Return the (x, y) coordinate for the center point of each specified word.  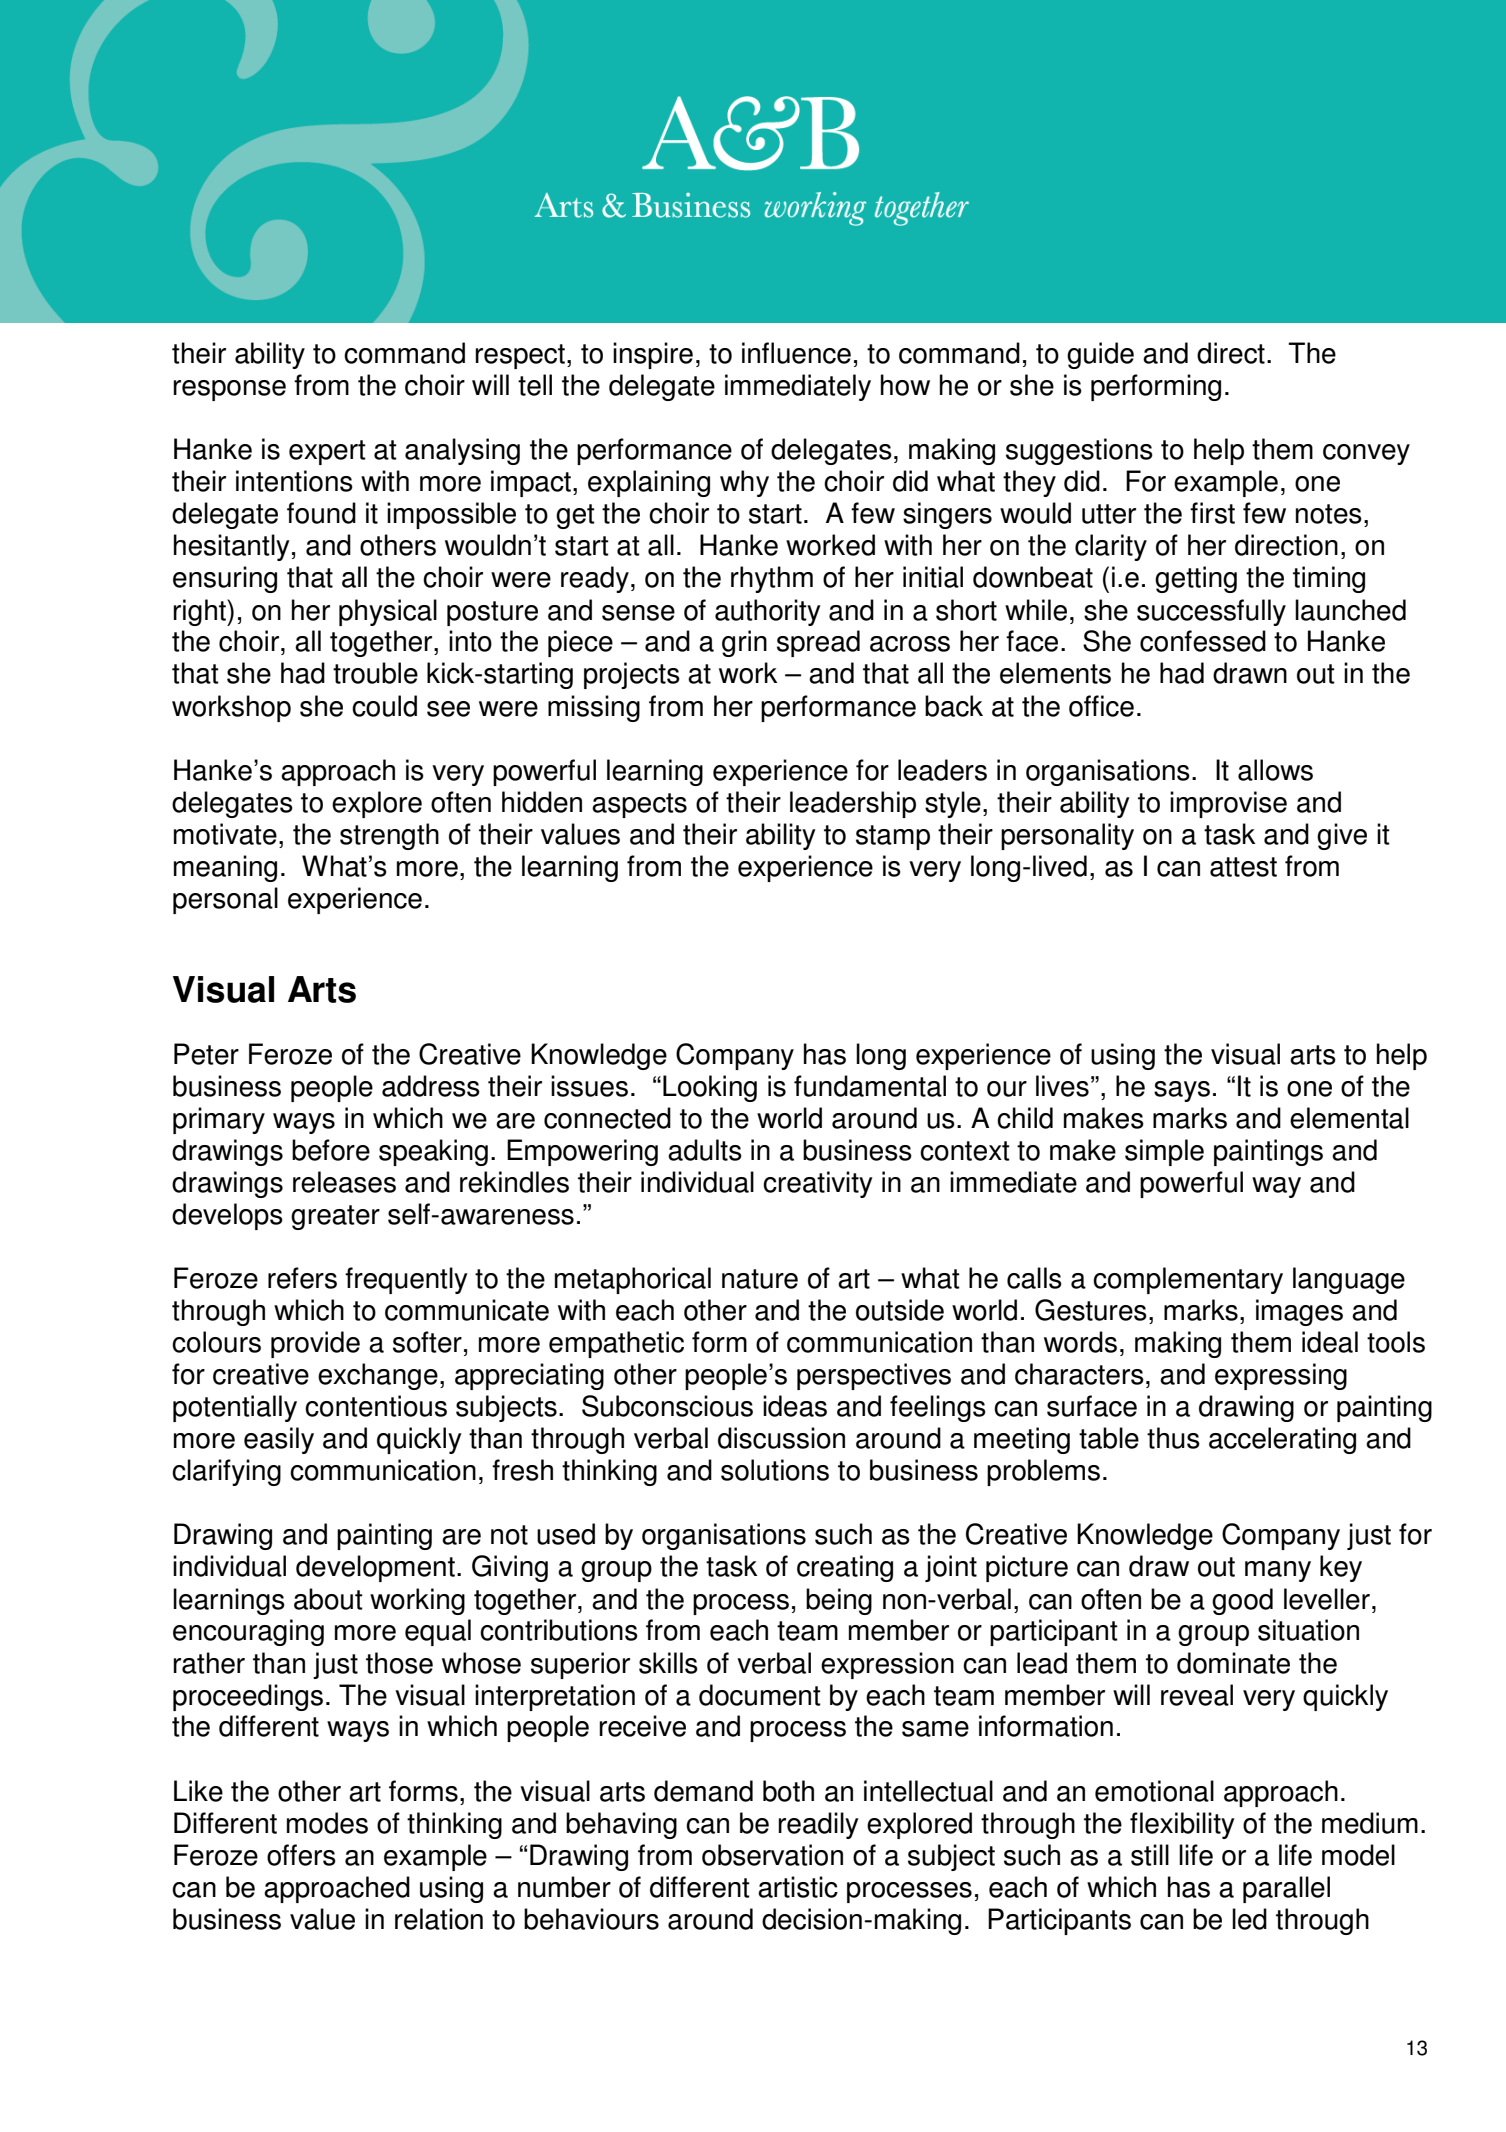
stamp (893, 837)
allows (1275, 770)
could (384, 706)
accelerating (1282, 1440)
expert (327, 452)
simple (1164, 1152)
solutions (775, 1470)
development (375, 1568)
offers (301, 1855)
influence (796, 353)
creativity (818, 1184)
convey (1366, 454)
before (331, 1150)
